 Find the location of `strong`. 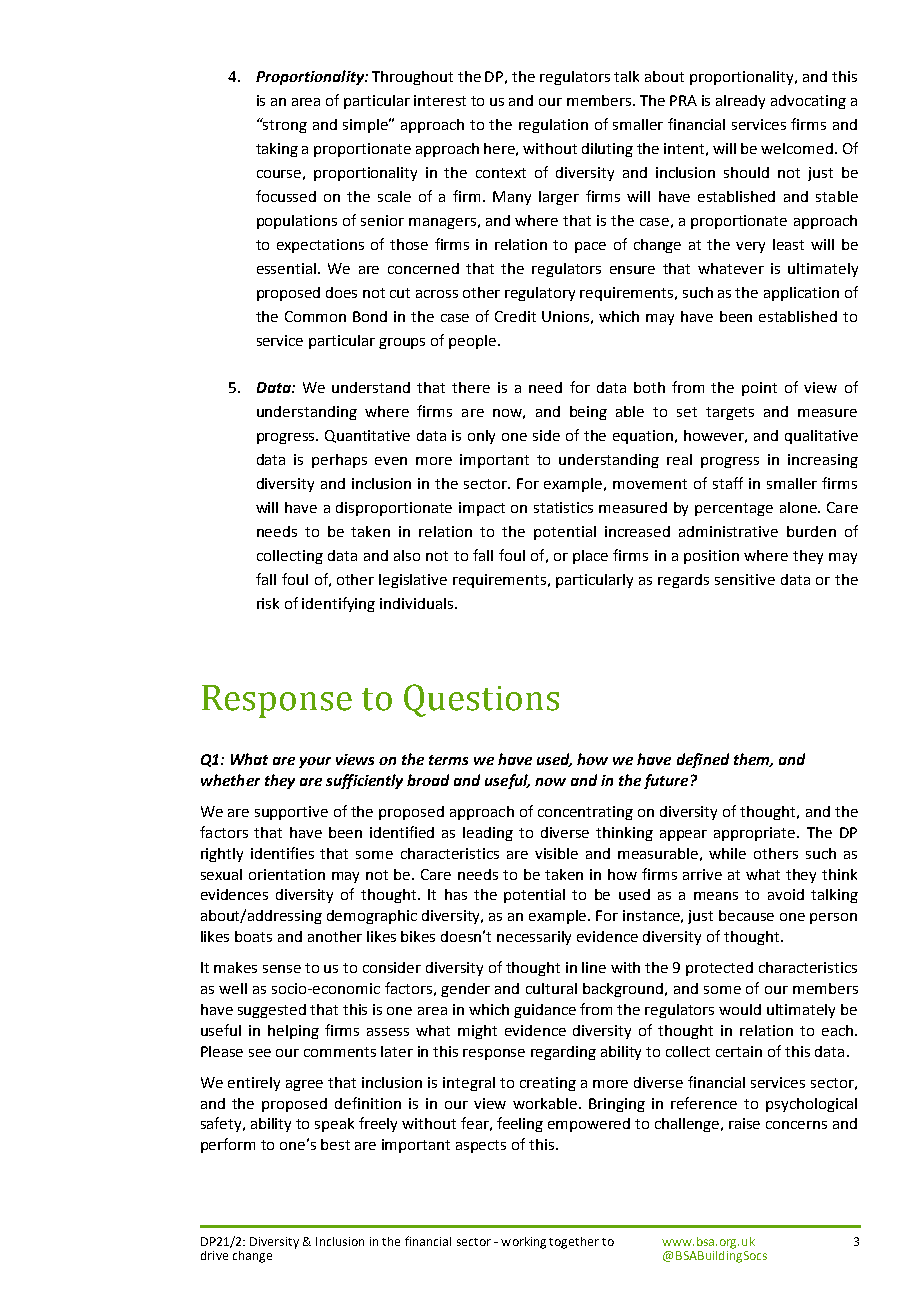

strong is located at coordinates (284, 125).
